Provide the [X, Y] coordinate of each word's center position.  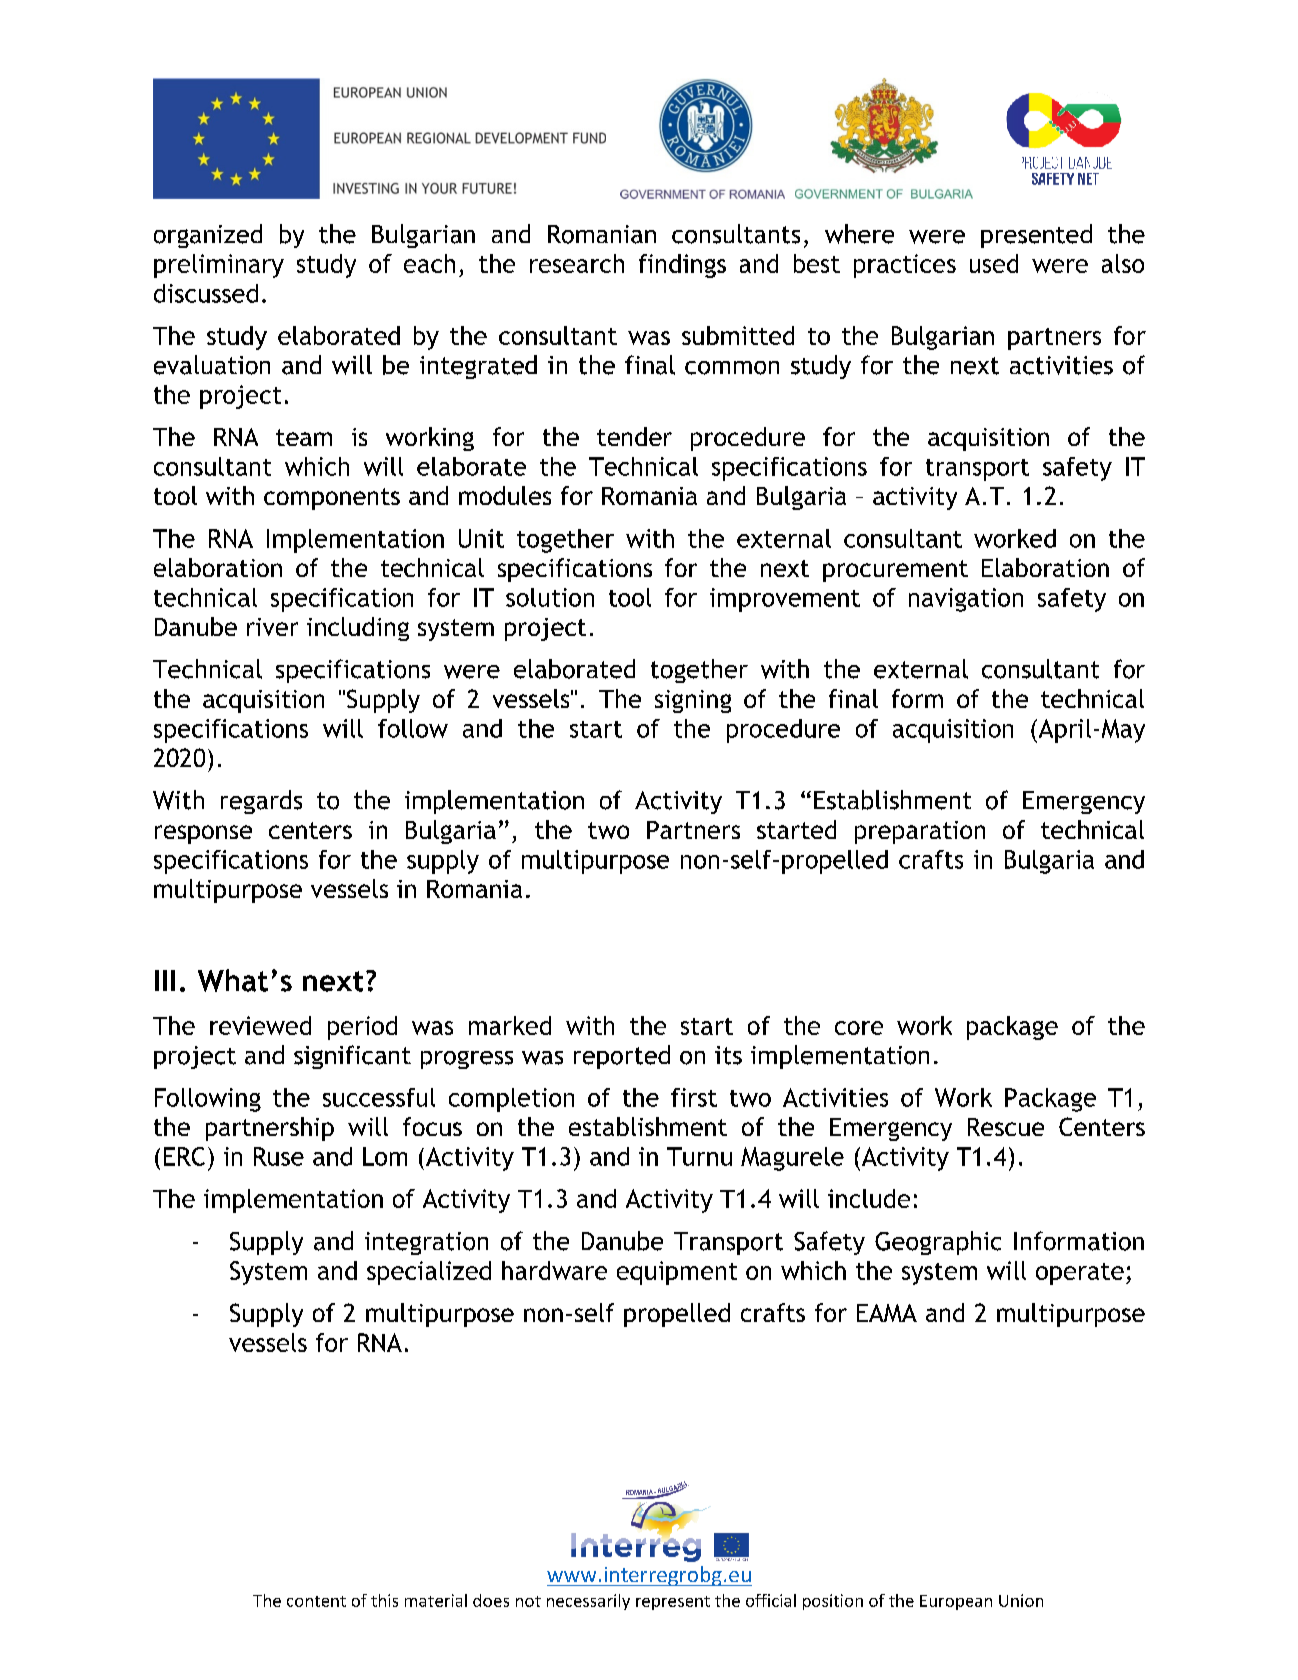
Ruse [279, 1156]
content [316, 1601]
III [165, 980]
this [384, 1600]
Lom [385, 1156]
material [436, 1600]
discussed [206, 293]
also [1123, 263]
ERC [184, 1156]
